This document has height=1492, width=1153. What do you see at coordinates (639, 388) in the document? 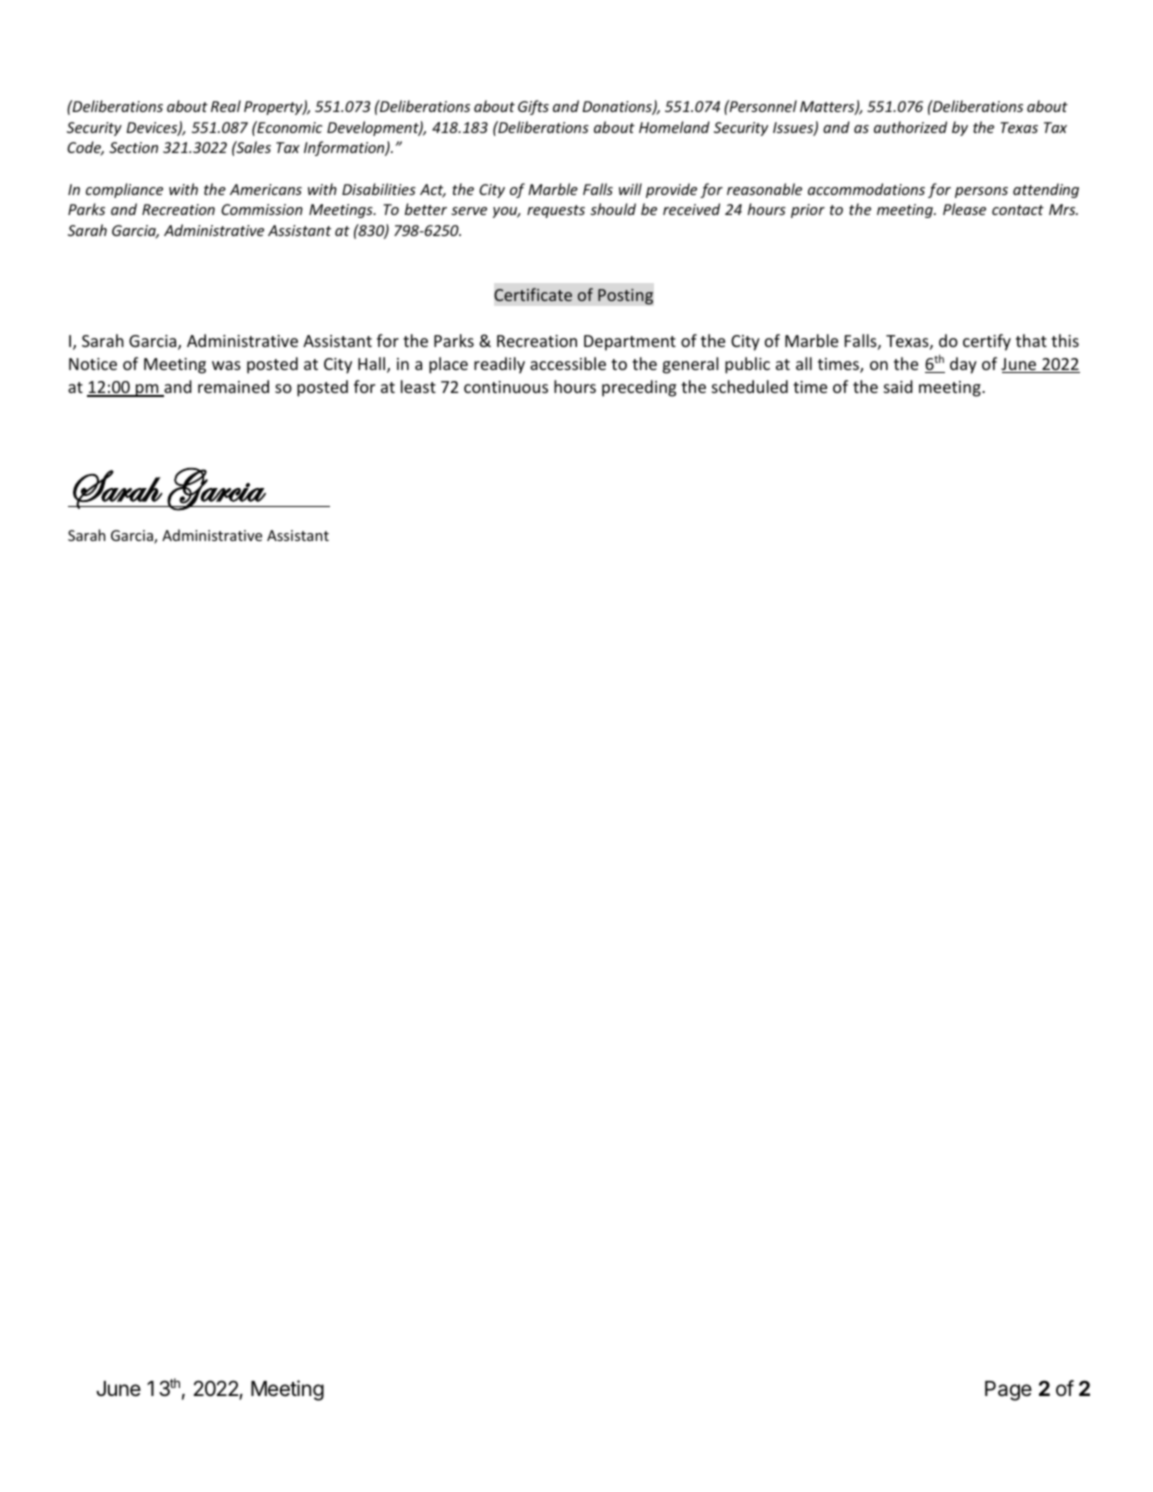
I see `preceding` at bounding box center [639, 388].
